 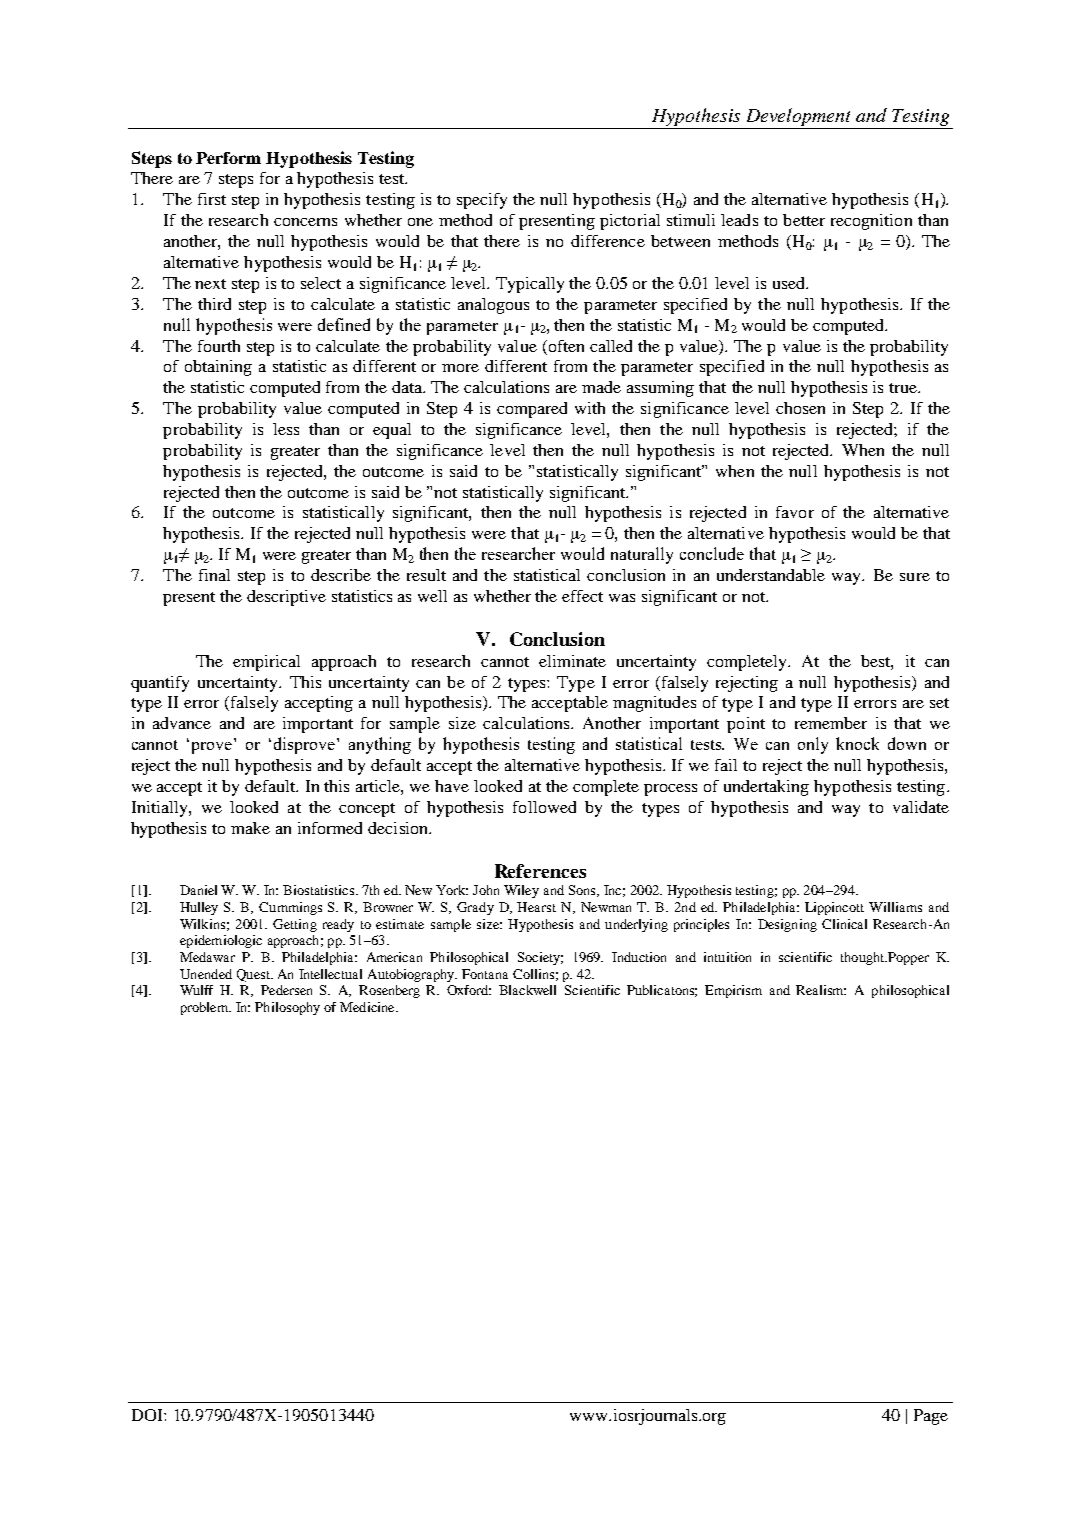 What do you see at coordinates (544, 807) in the screenshot?
I see `followed` at bounding box center [544, 807].
